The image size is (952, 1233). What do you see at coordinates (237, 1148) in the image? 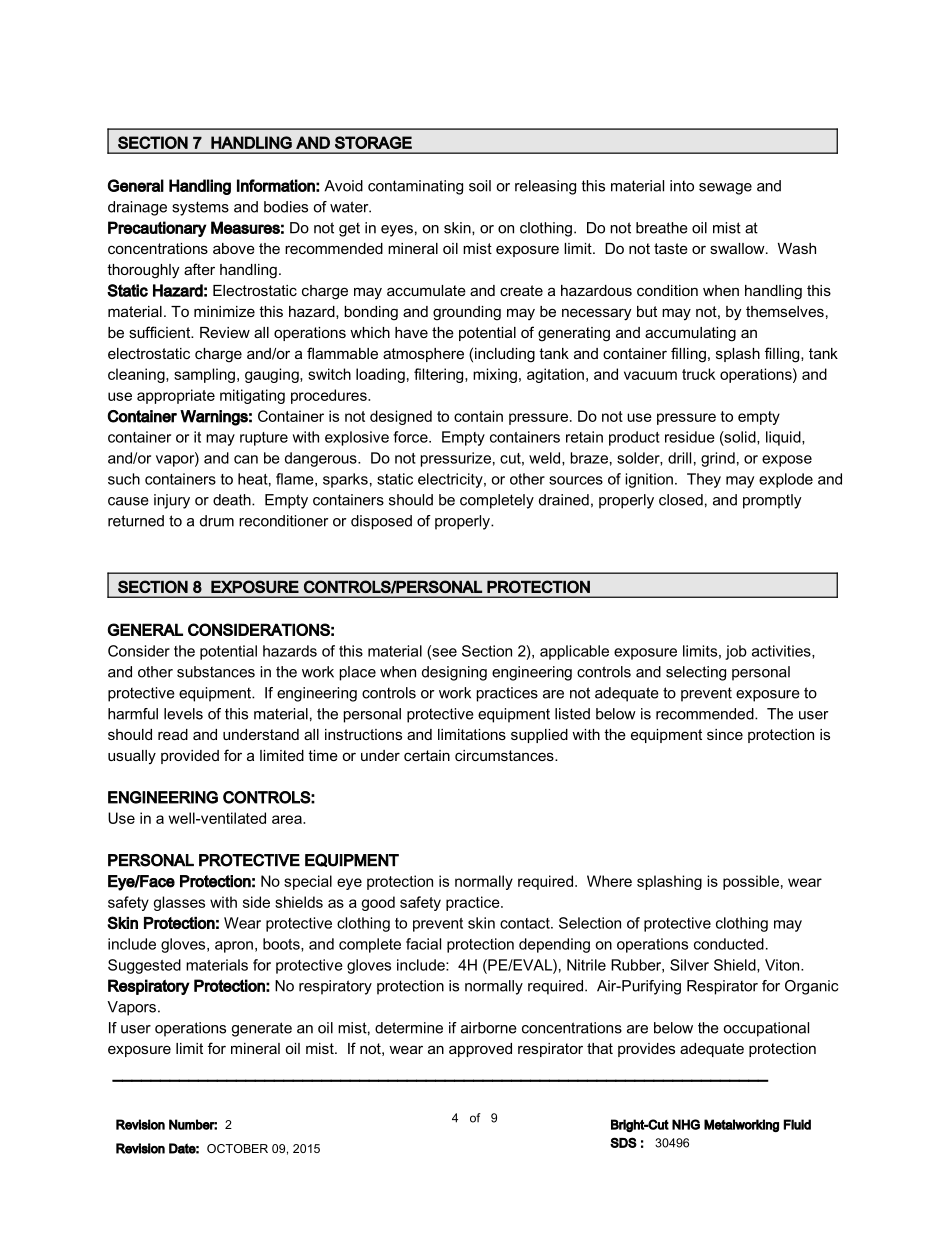
I see `OCTOBER` at bounding box center [237, 1148].
